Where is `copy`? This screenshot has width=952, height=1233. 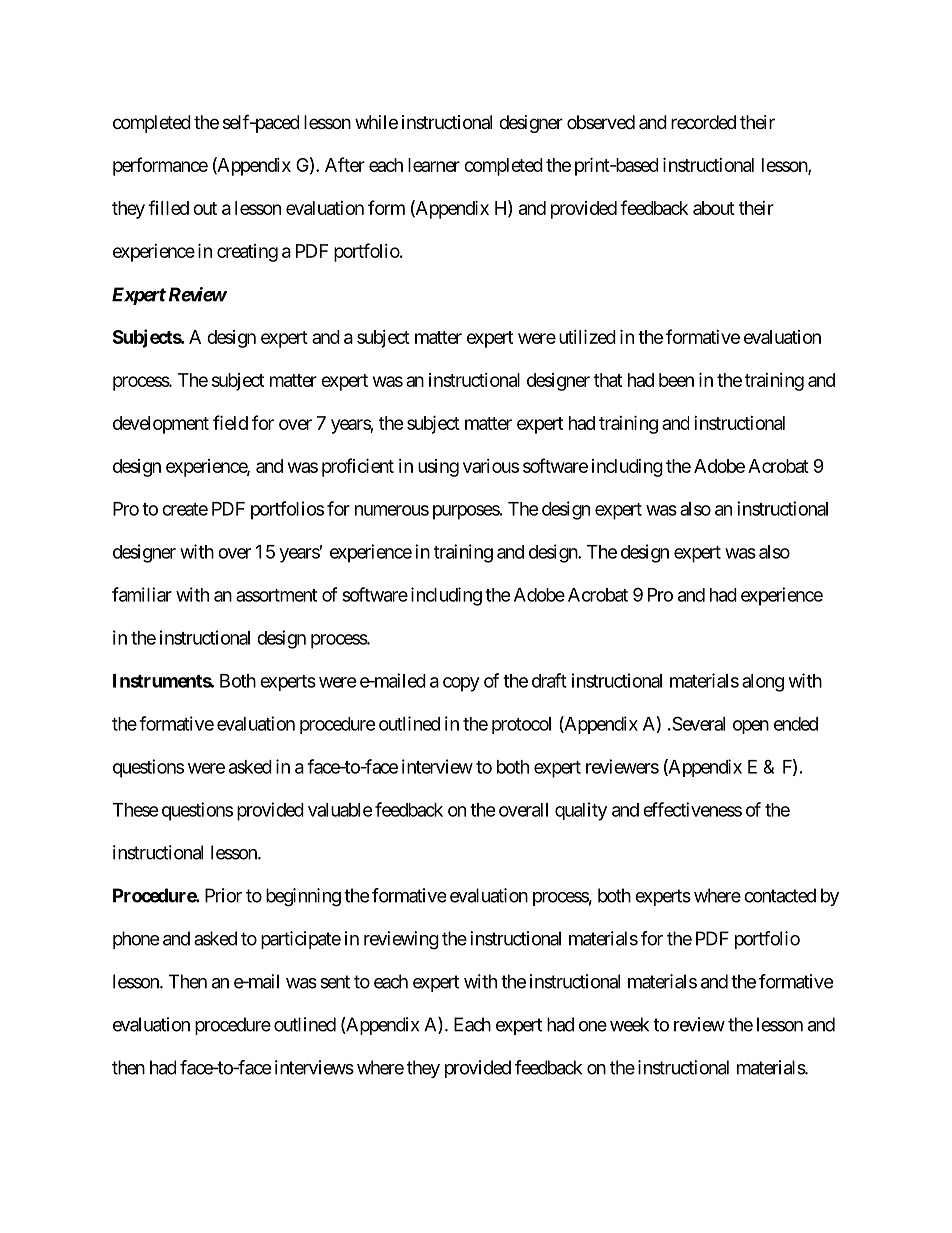
copy is located at coordinates (461, 684).
